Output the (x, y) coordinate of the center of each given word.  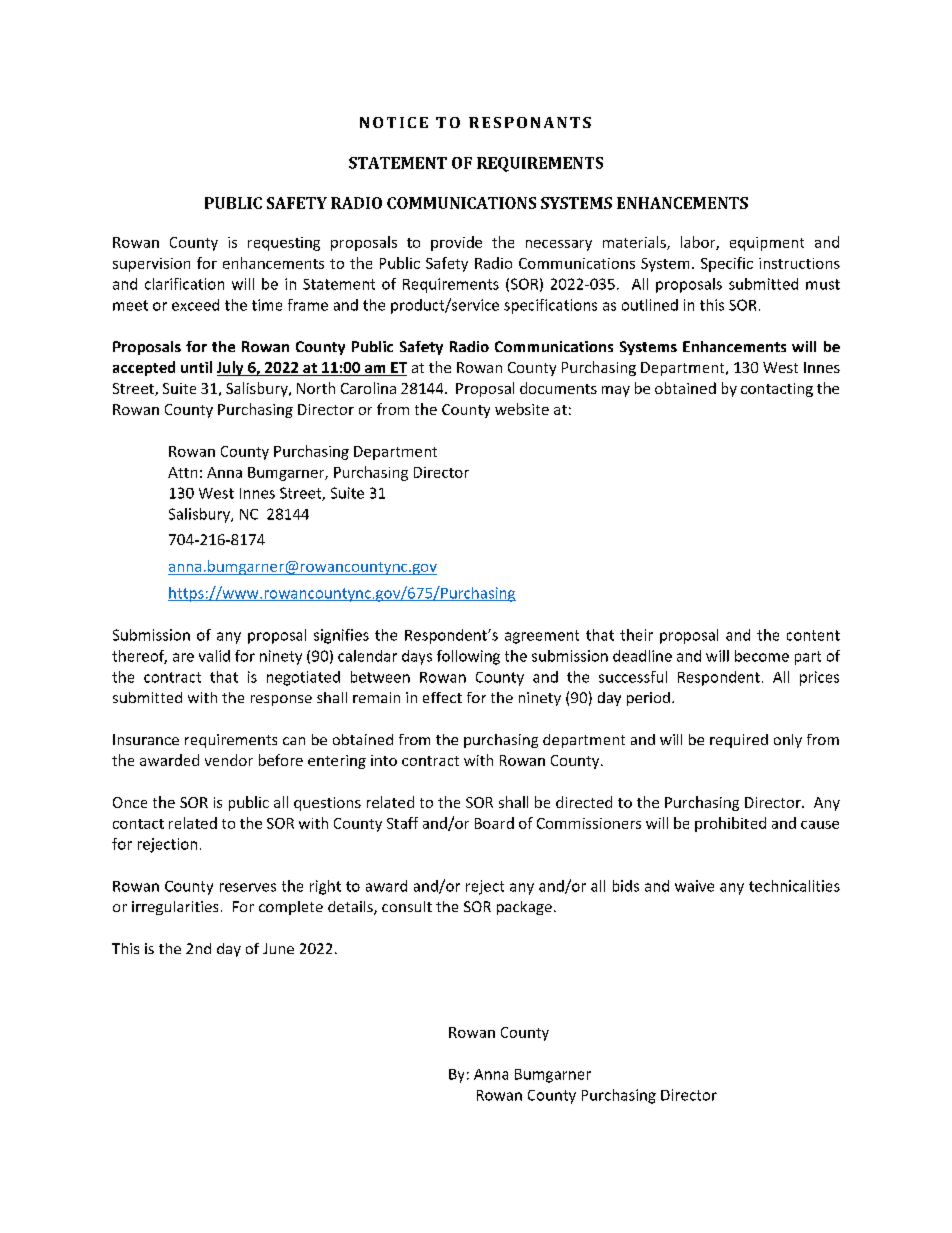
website (522, 409)
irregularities (175, 908)
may (616, 391)
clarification (184, 284)
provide (456, 243)
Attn (182, 472)
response (281, 700)
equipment (767, 244)
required (739, 741)
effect (442, 697)
